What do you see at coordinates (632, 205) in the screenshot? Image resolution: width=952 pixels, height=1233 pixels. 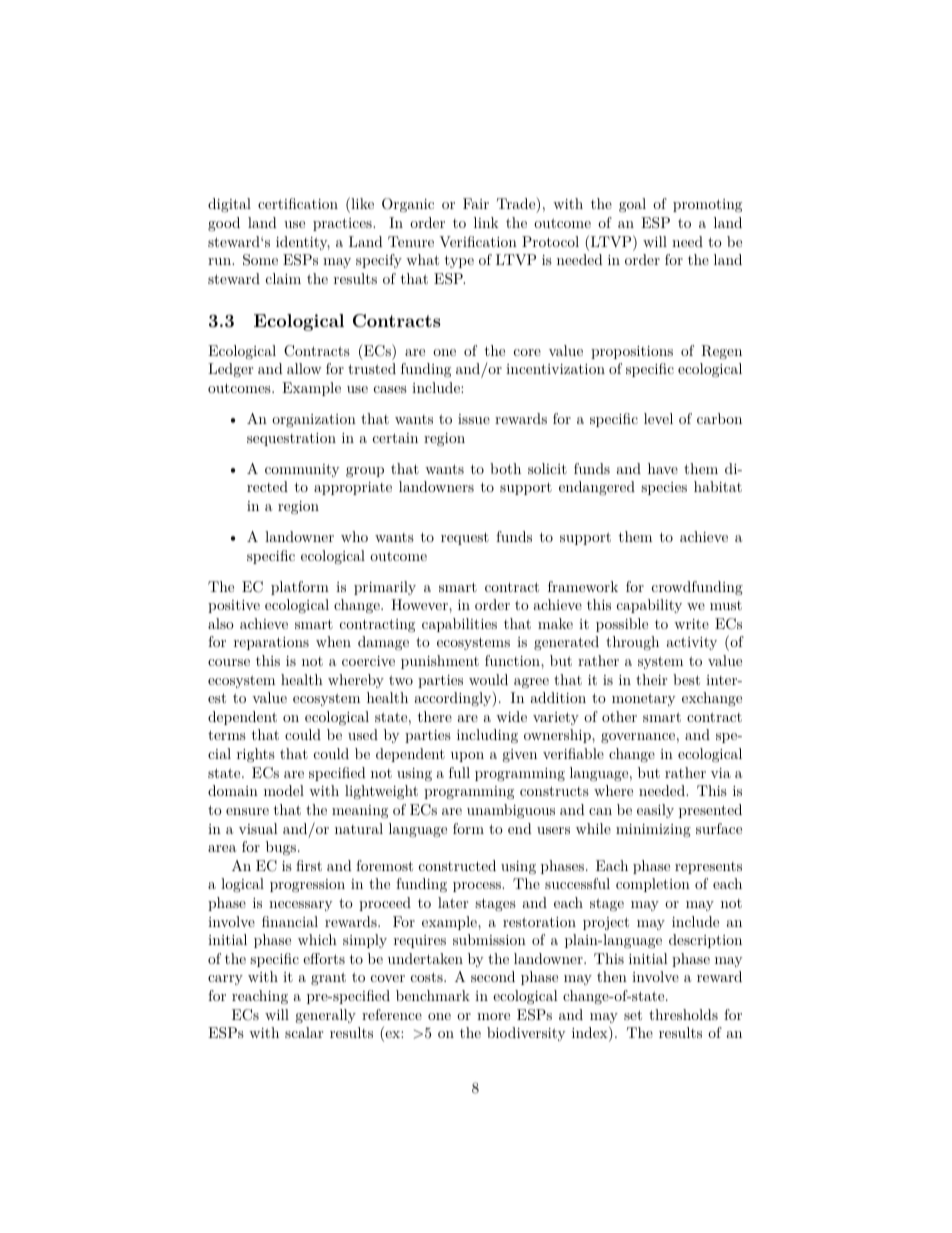 I see `goal` at bounding box center [632, 205].
